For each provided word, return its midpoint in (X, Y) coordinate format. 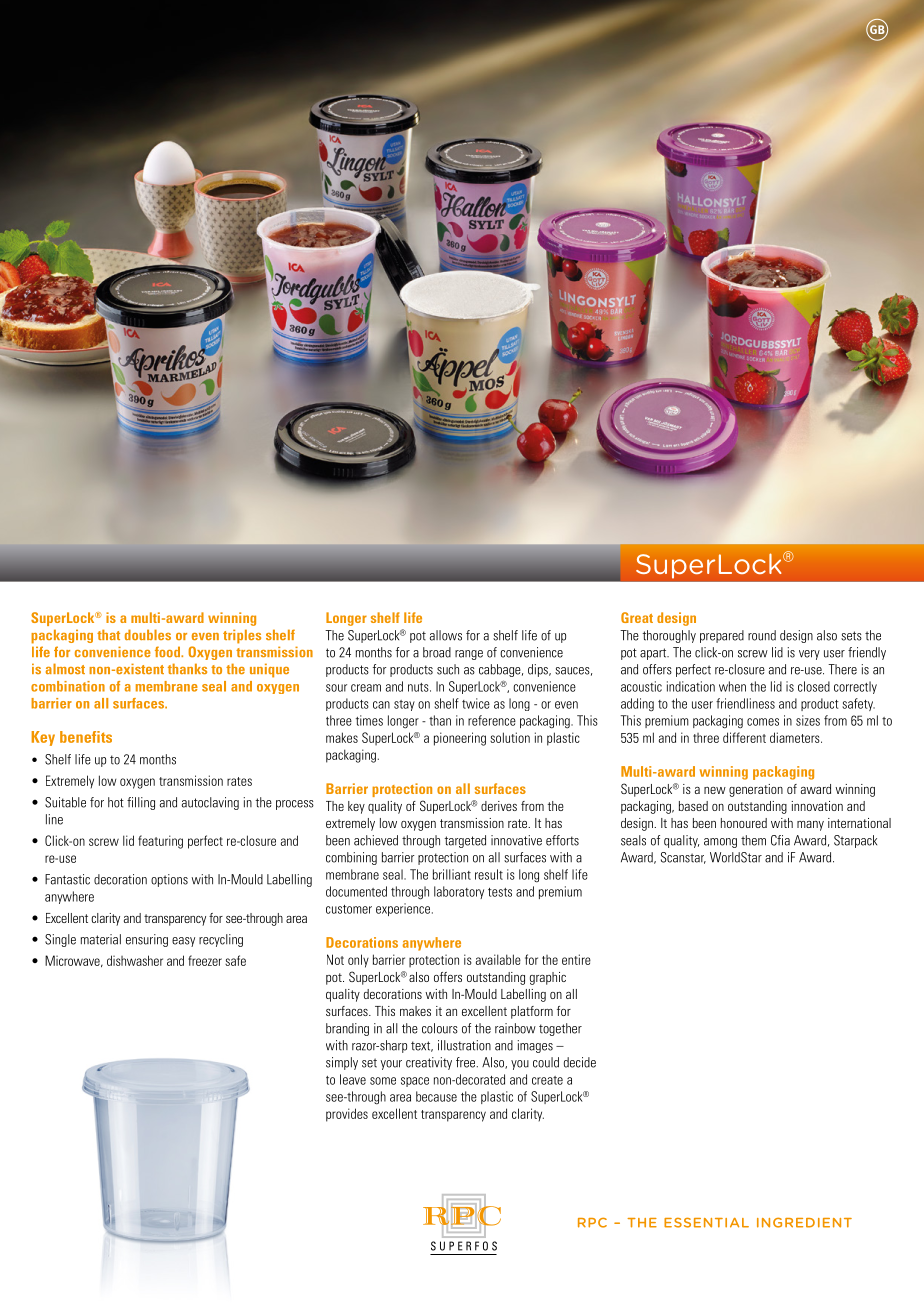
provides (347, 1115)
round (762, 635)
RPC (592, 1223)
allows (446, 635)
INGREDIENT (804, 1222)
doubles (148, 634)
